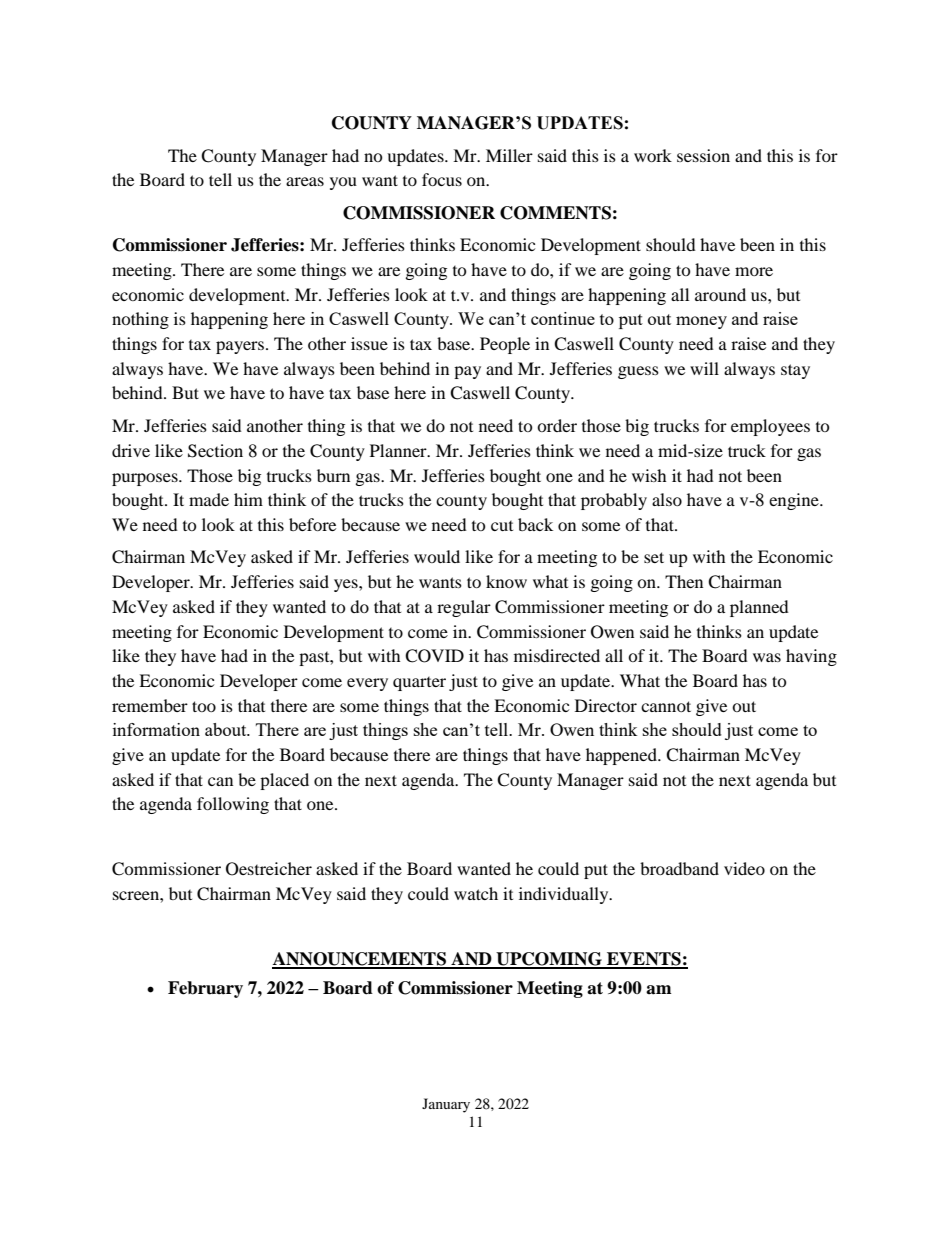 Image resolution: width=952 pixels, height=1233 pixels. Describe the element at coordinates (759, 608) in the screenshot. I see `planned` at that location.
